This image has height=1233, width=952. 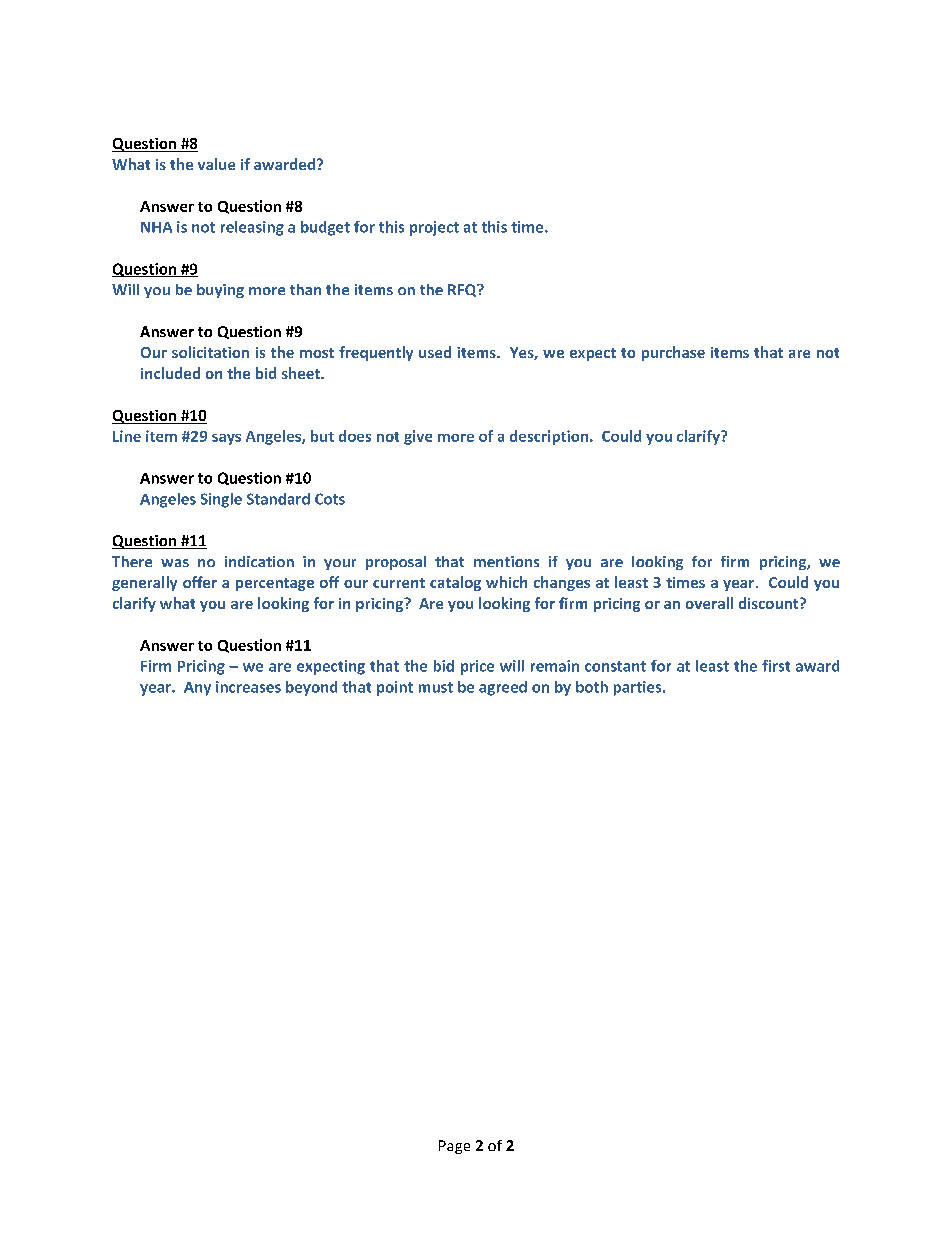 What do you see at coordinates (477, 667) in the image?
I see `price` at bounding box center [477, 667].
